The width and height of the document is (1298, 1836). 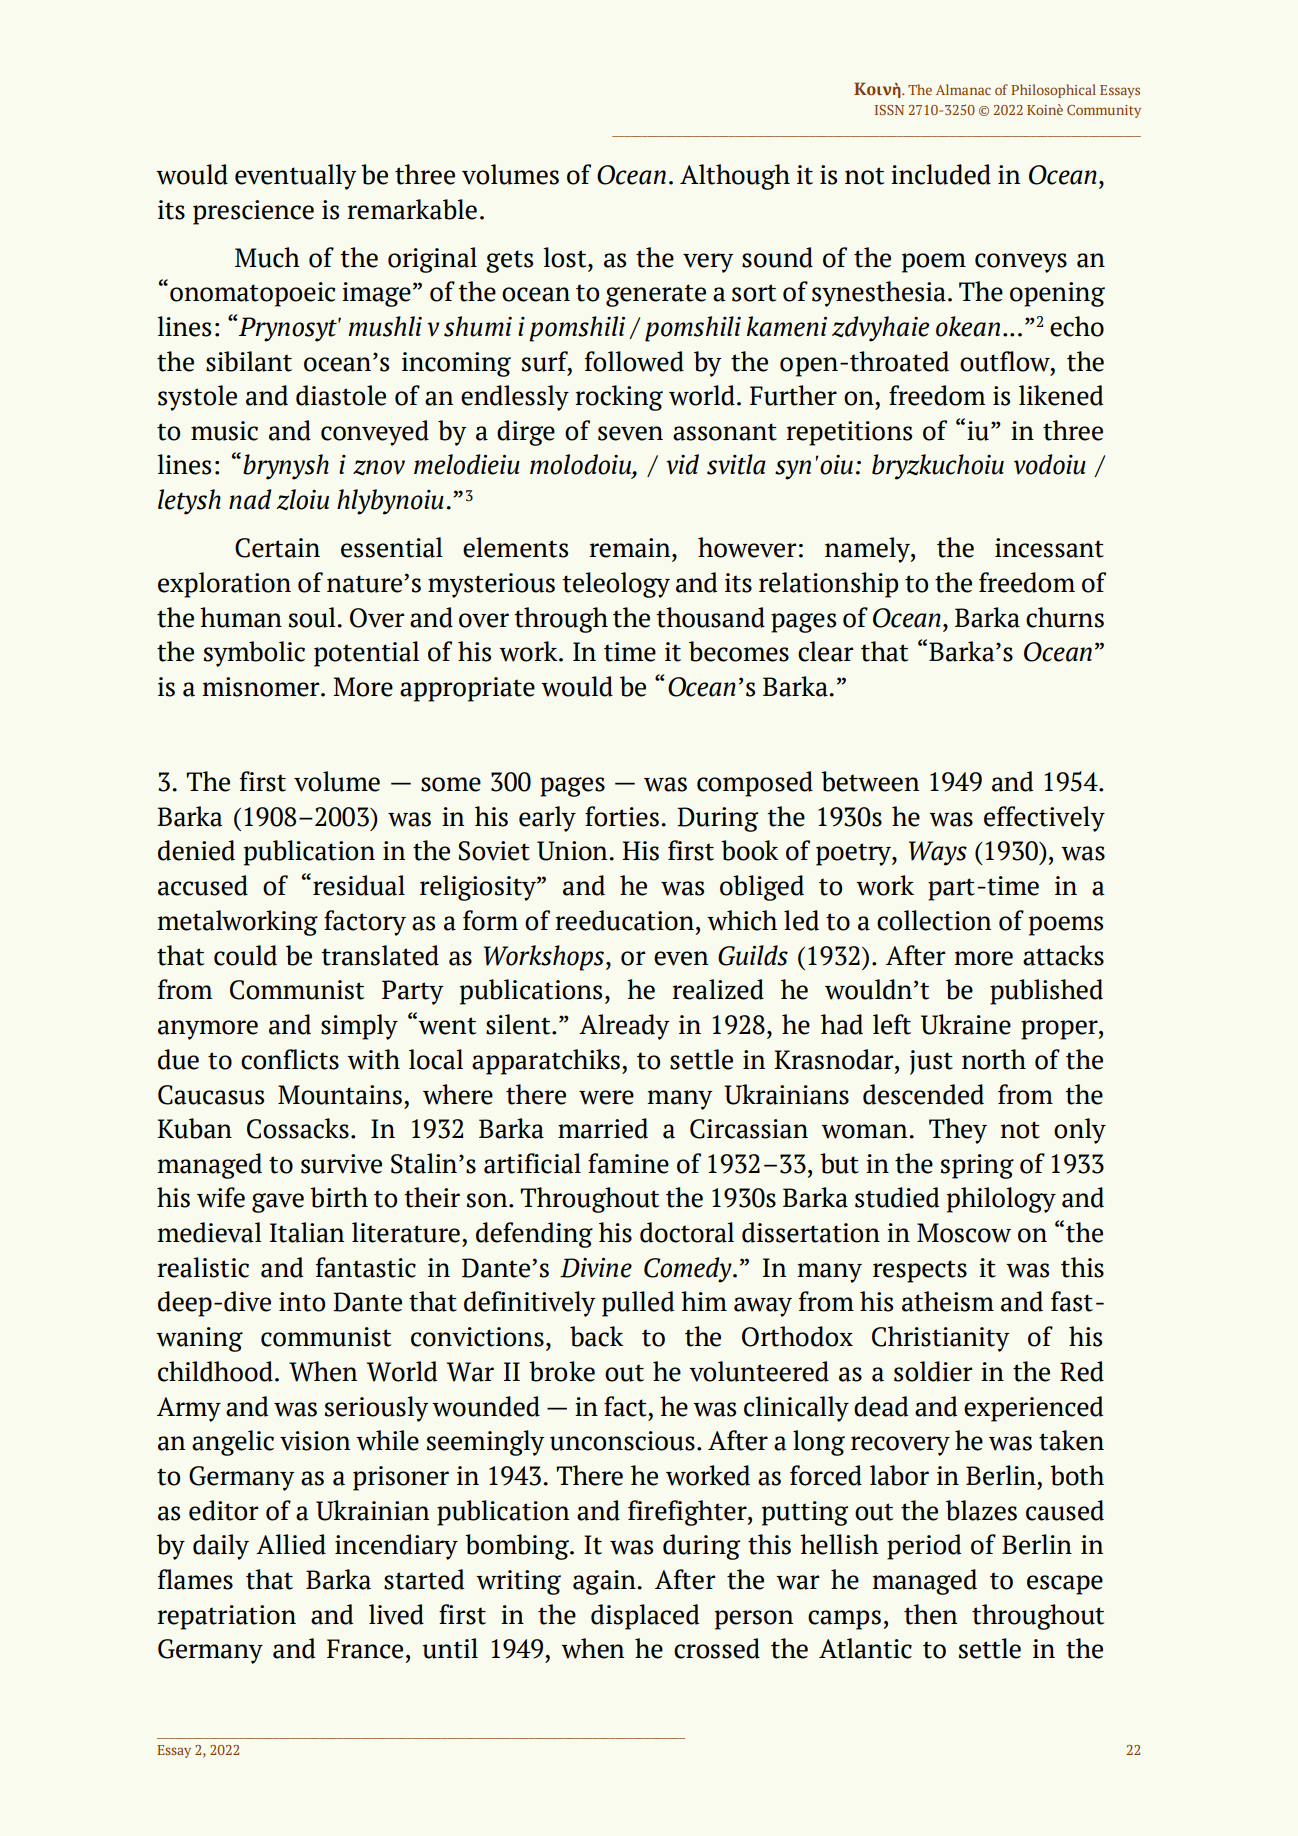 What do you see at coordinates (1049, 548) in the document?
I see `incessant` at bounding box center [1049, 548].
